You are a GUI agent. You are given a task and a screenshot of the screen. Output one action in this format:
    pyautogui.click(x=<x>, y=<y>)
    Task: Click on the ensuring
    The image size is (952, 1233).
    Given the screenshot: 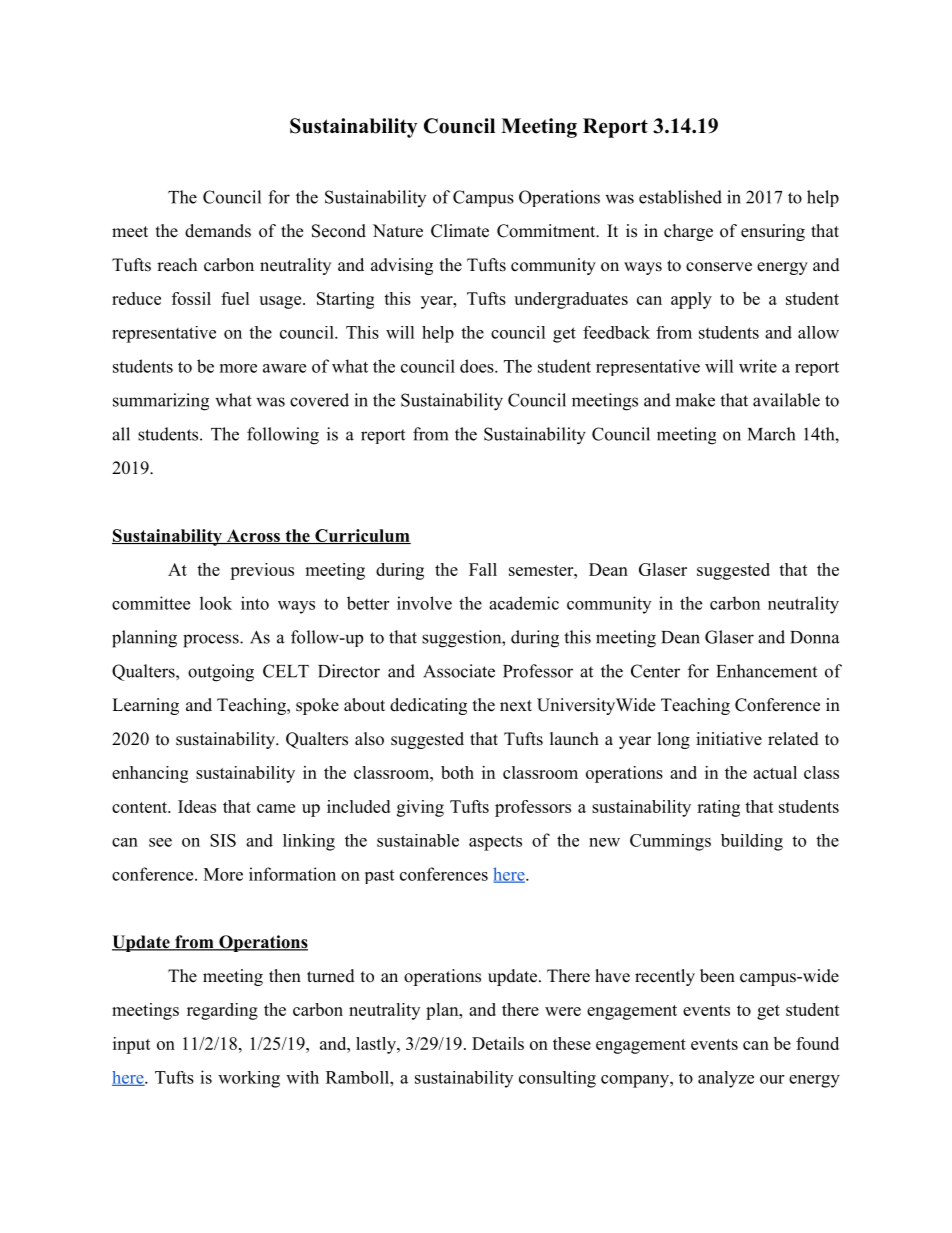 What is the action you would take?
    pyautogui.click(x=773, y=232)
